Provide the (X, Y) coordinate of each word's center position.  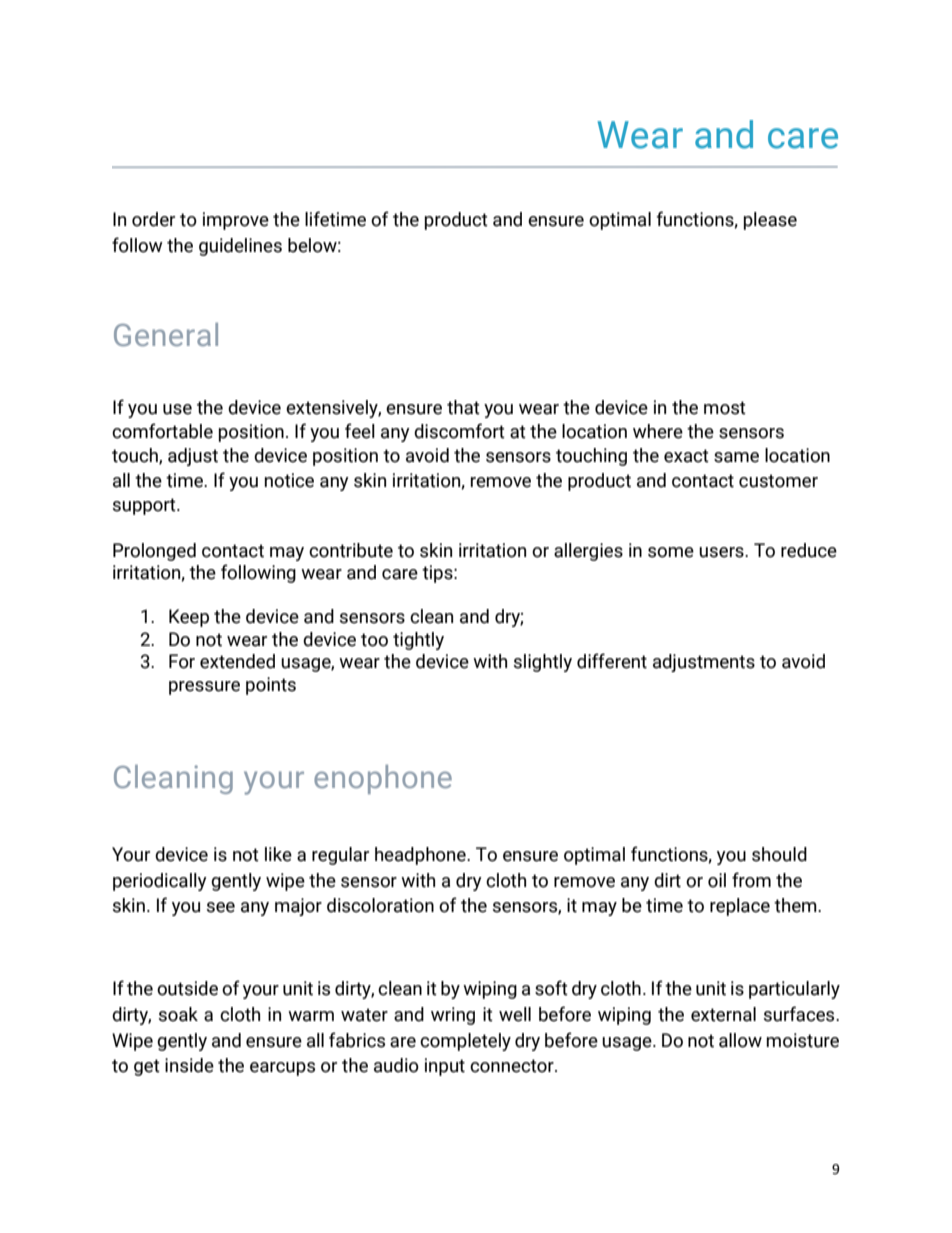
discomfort (459, 431)
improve (236, 221)
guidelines (240, 247)
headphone (421, 856)
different (612, 661)
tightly (418, 641)
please (770, 221)
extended (237, 661)
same (736, 457)
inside (189, 1065)
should (779, 854)
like (278, 854)
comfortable (162, 431)
